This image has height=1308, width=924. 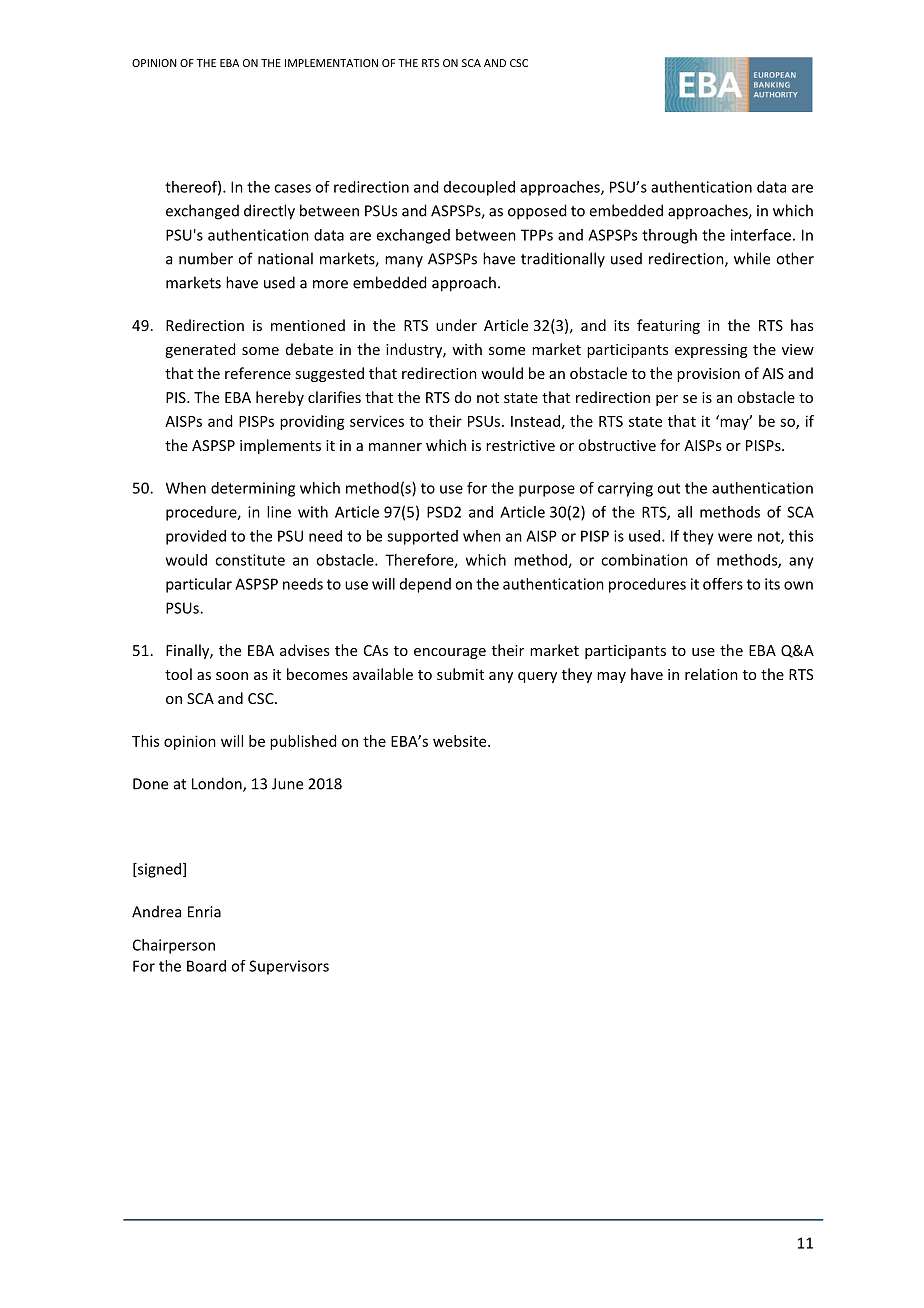 I want to click on supported, so click(x=422, y=537).
